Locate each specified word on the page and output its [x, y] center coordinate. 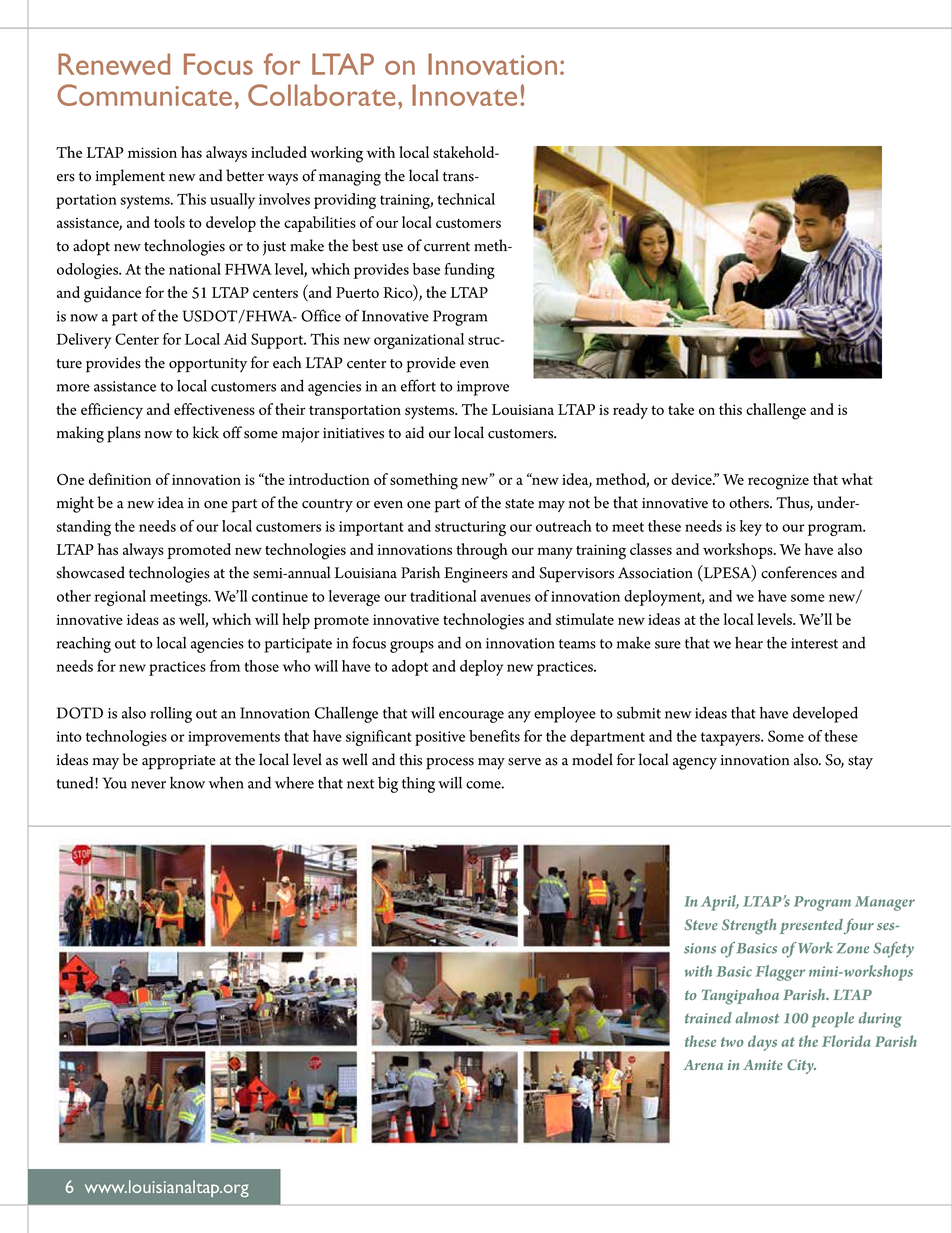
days [762, 1043]
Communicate [144, 95]
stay [860, 762]
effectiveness [214, 409]
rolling [171, 715]
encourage [471, 717]
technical [466, 199]
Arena [703, 1065]
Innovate [464, 95]
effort [418, 385]
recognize [778, 482]
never [148, 785]
